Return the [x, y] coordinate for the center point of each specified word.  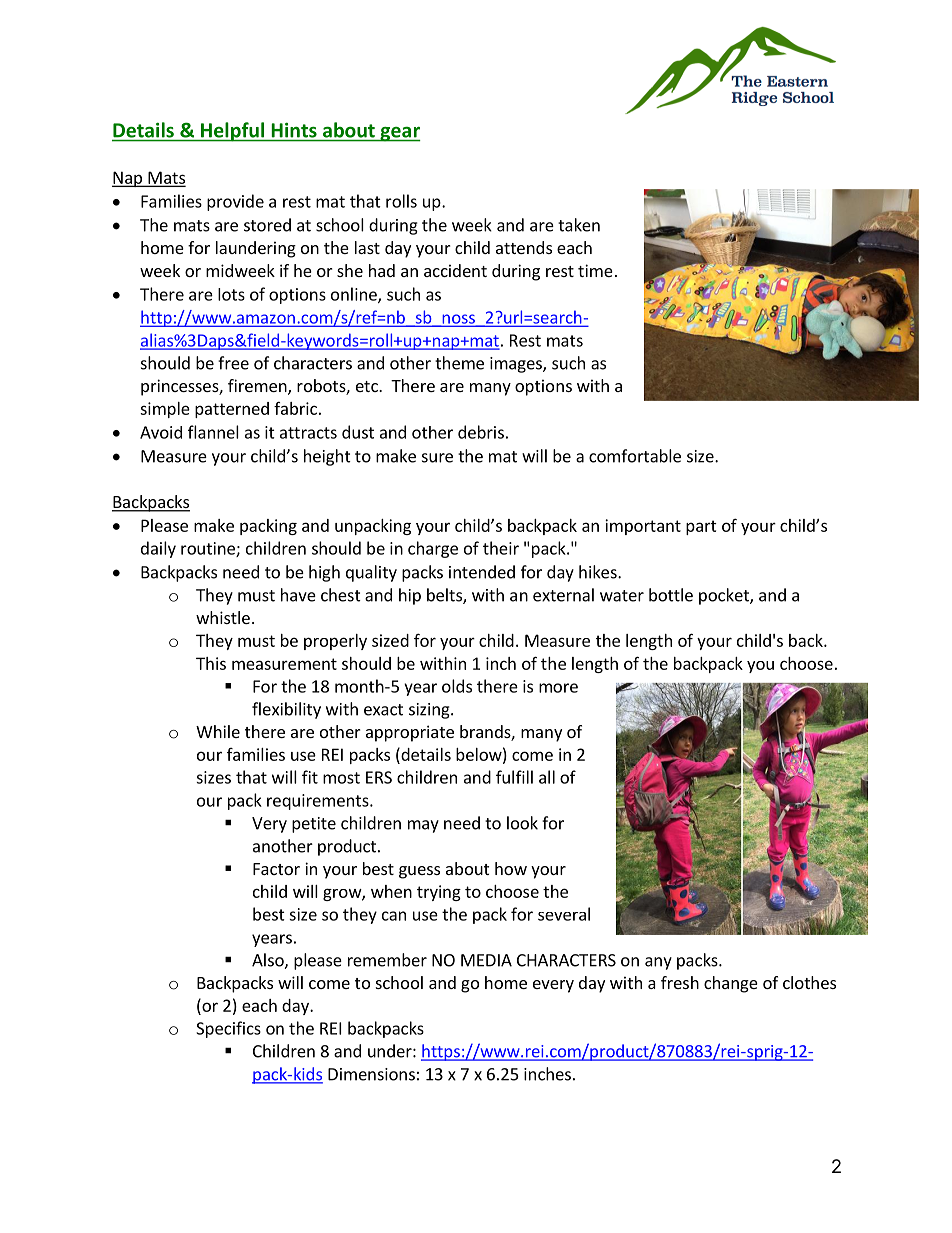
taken [579, 225]
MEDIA [486, 960]
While [218, 731]
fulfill [514, 777]
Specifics [228, 1029]
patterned [232, 410]
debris [481, 432]
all [547, 777]
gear [399, 134]
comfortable [635, 456]
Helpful [233, 132]
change [731, 984]
